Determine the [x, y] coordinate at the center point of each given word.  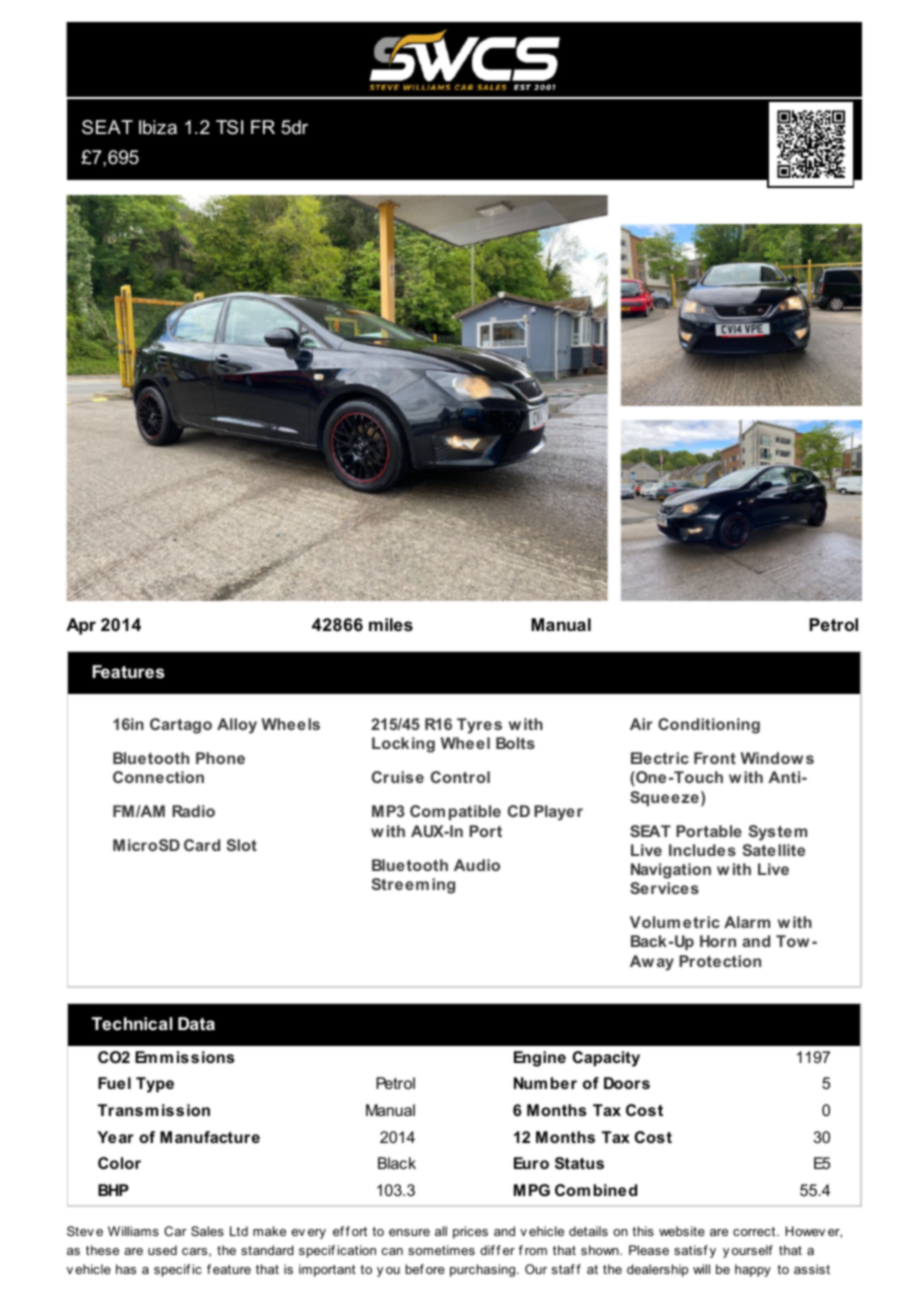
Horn [718, 941]
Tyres [479, 726]
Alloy [237, 726]
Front [715, 758]
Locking [403, 745]
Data [196, 1023]
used [162, 1250]
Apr [81, 626]
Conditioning [709, 726]
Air [641, 724]
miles [391, 625]
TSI [229, 127]
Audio [477, 865]
